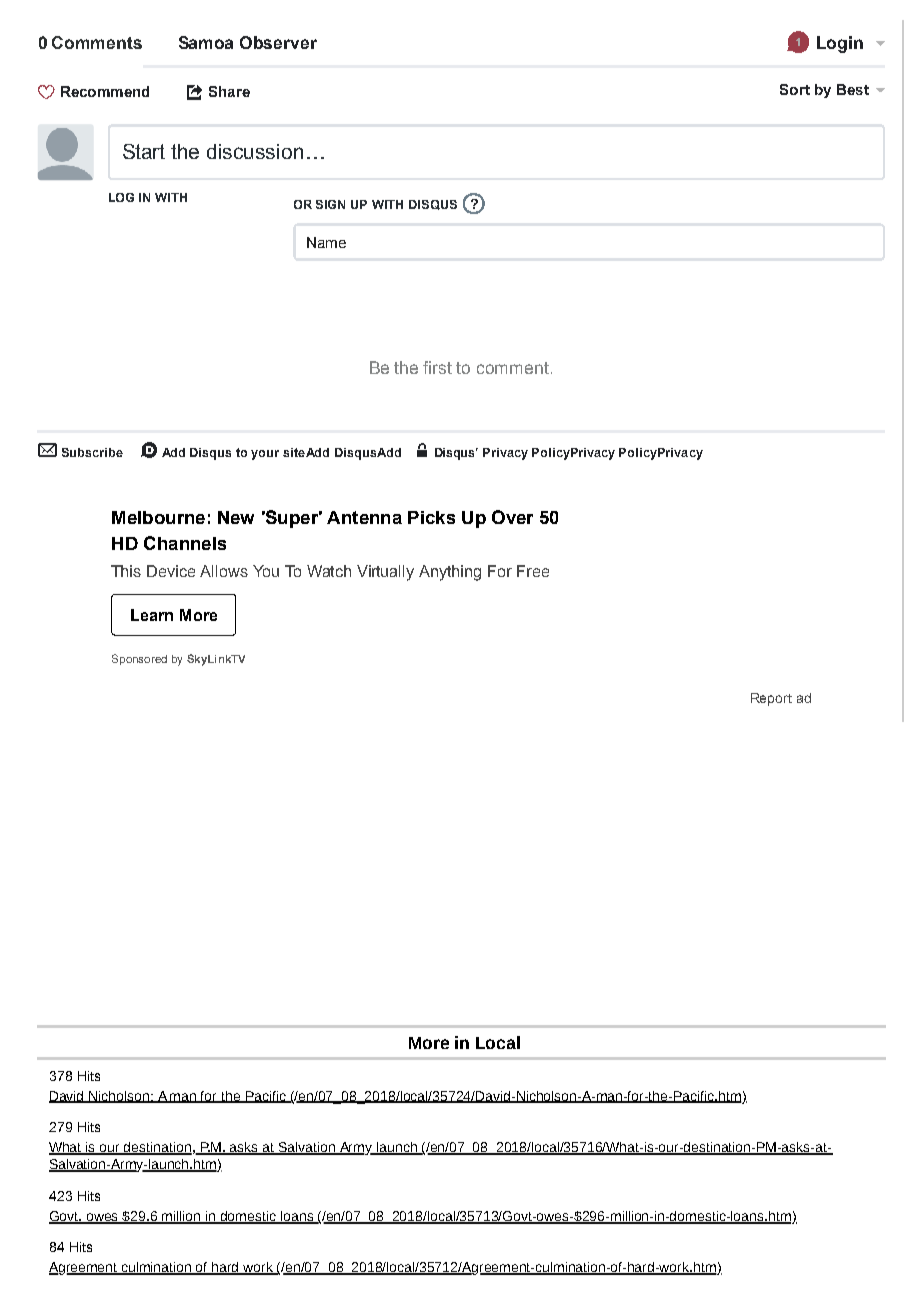  Describe the element at coordinates (330, 204) in the screenshot. I see `SIGN` at that location.
